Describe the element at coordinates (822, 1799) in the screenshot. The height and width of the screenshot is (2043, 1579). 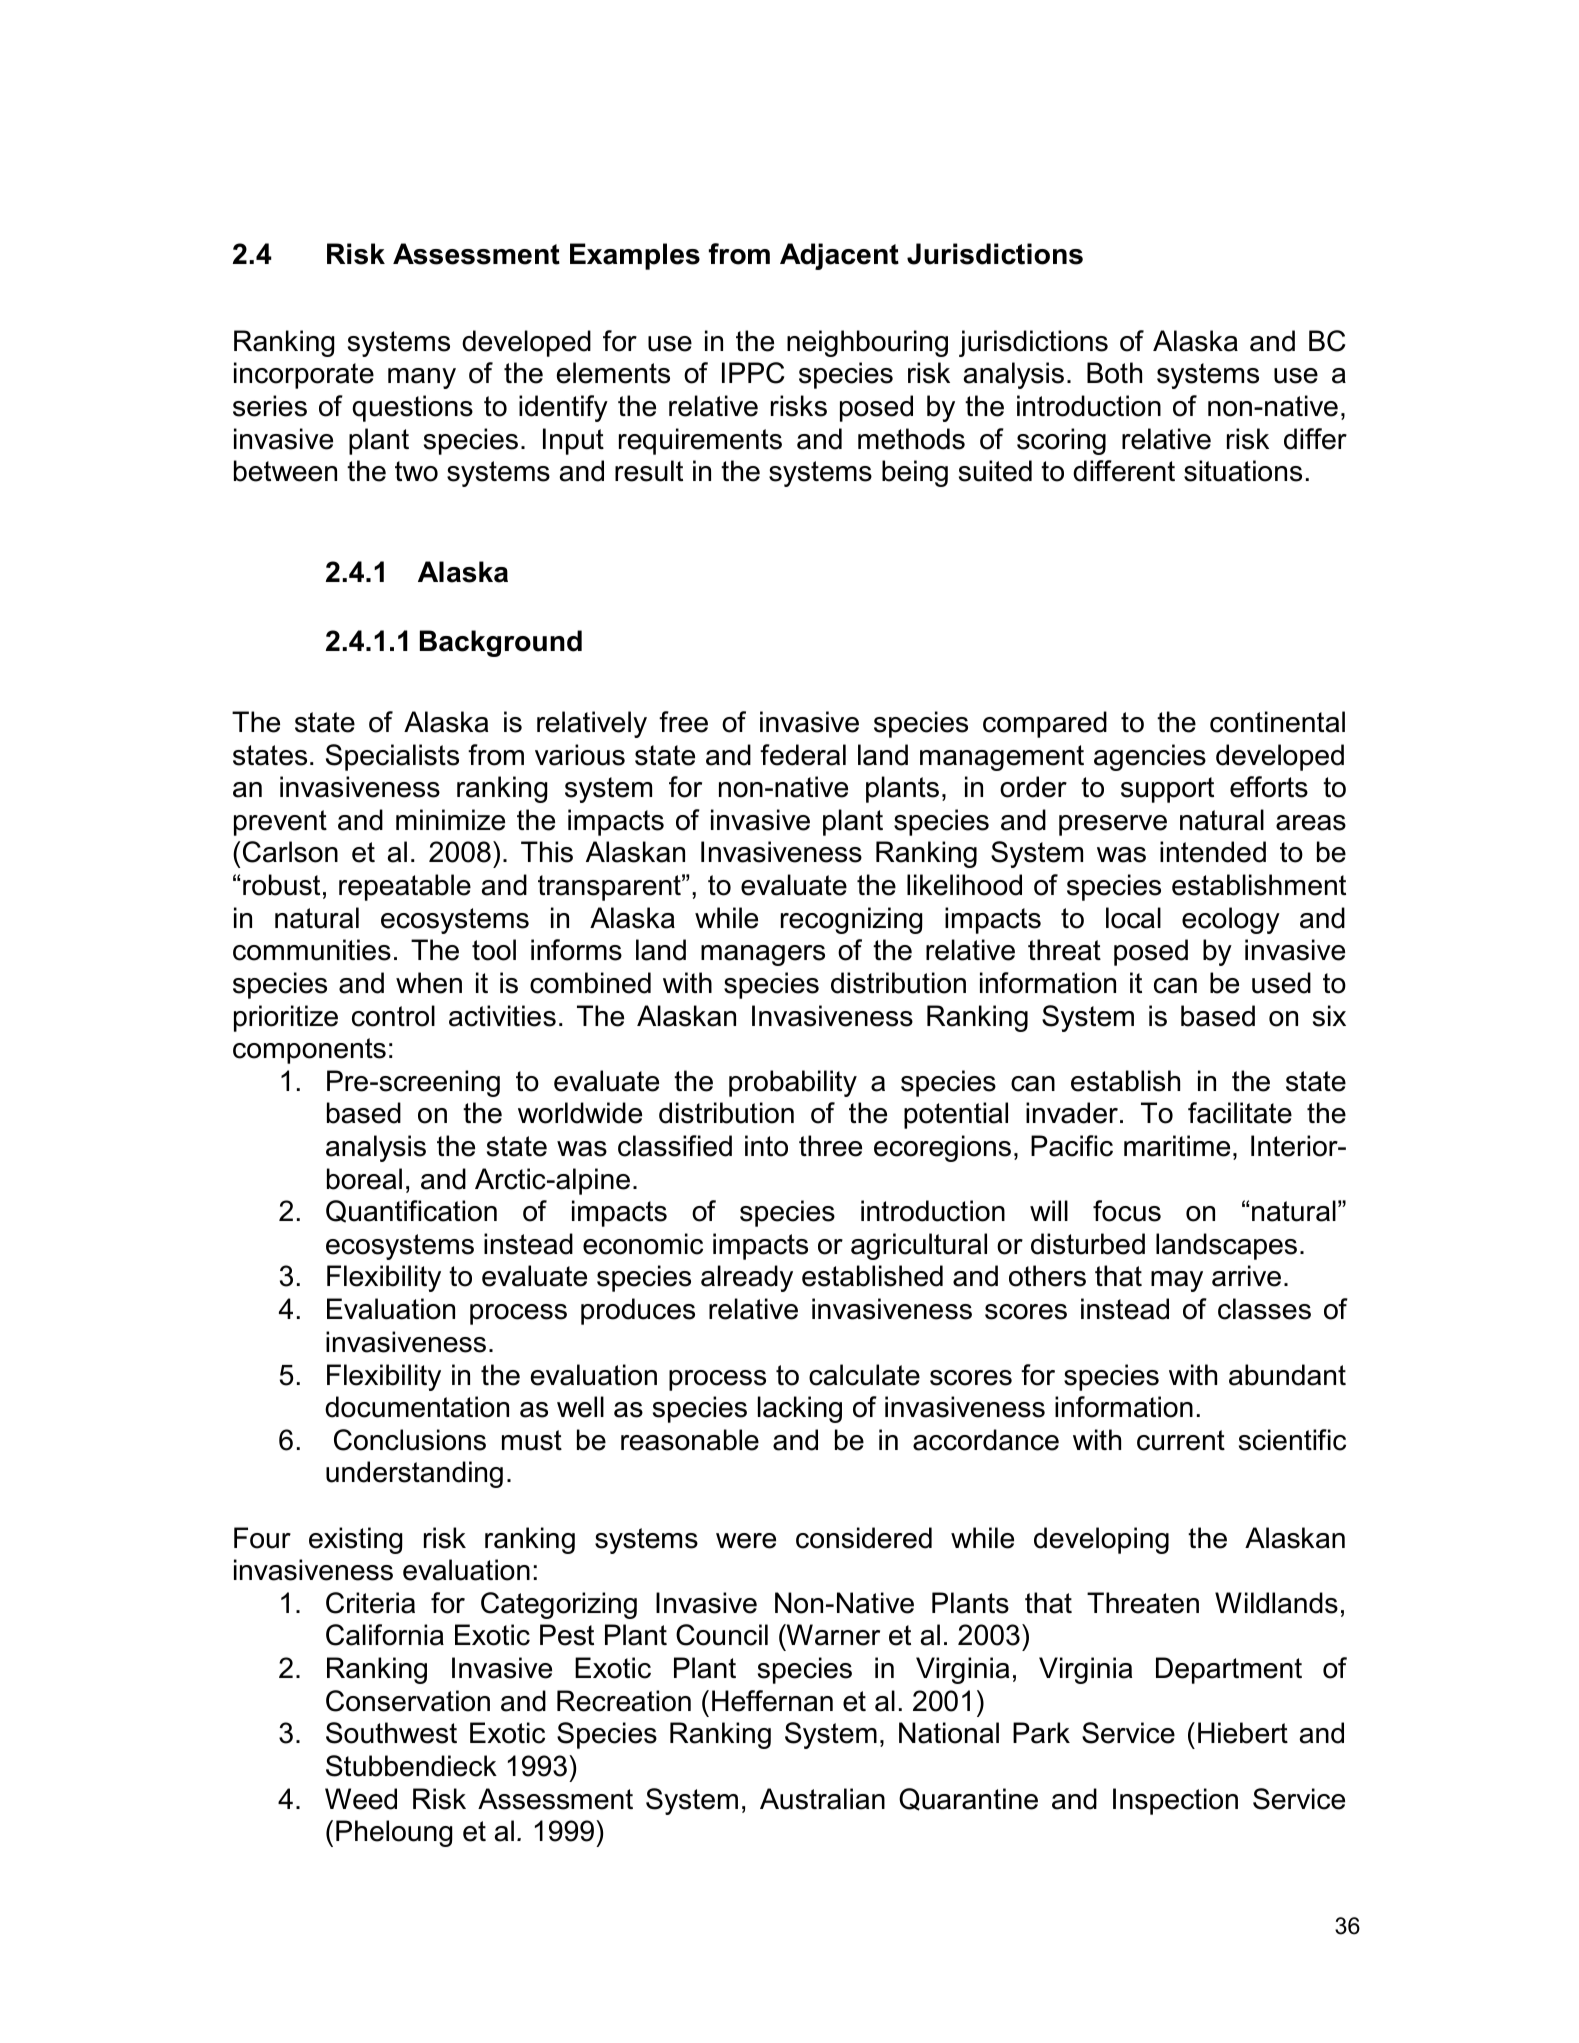
I see `Australian` at that location.
